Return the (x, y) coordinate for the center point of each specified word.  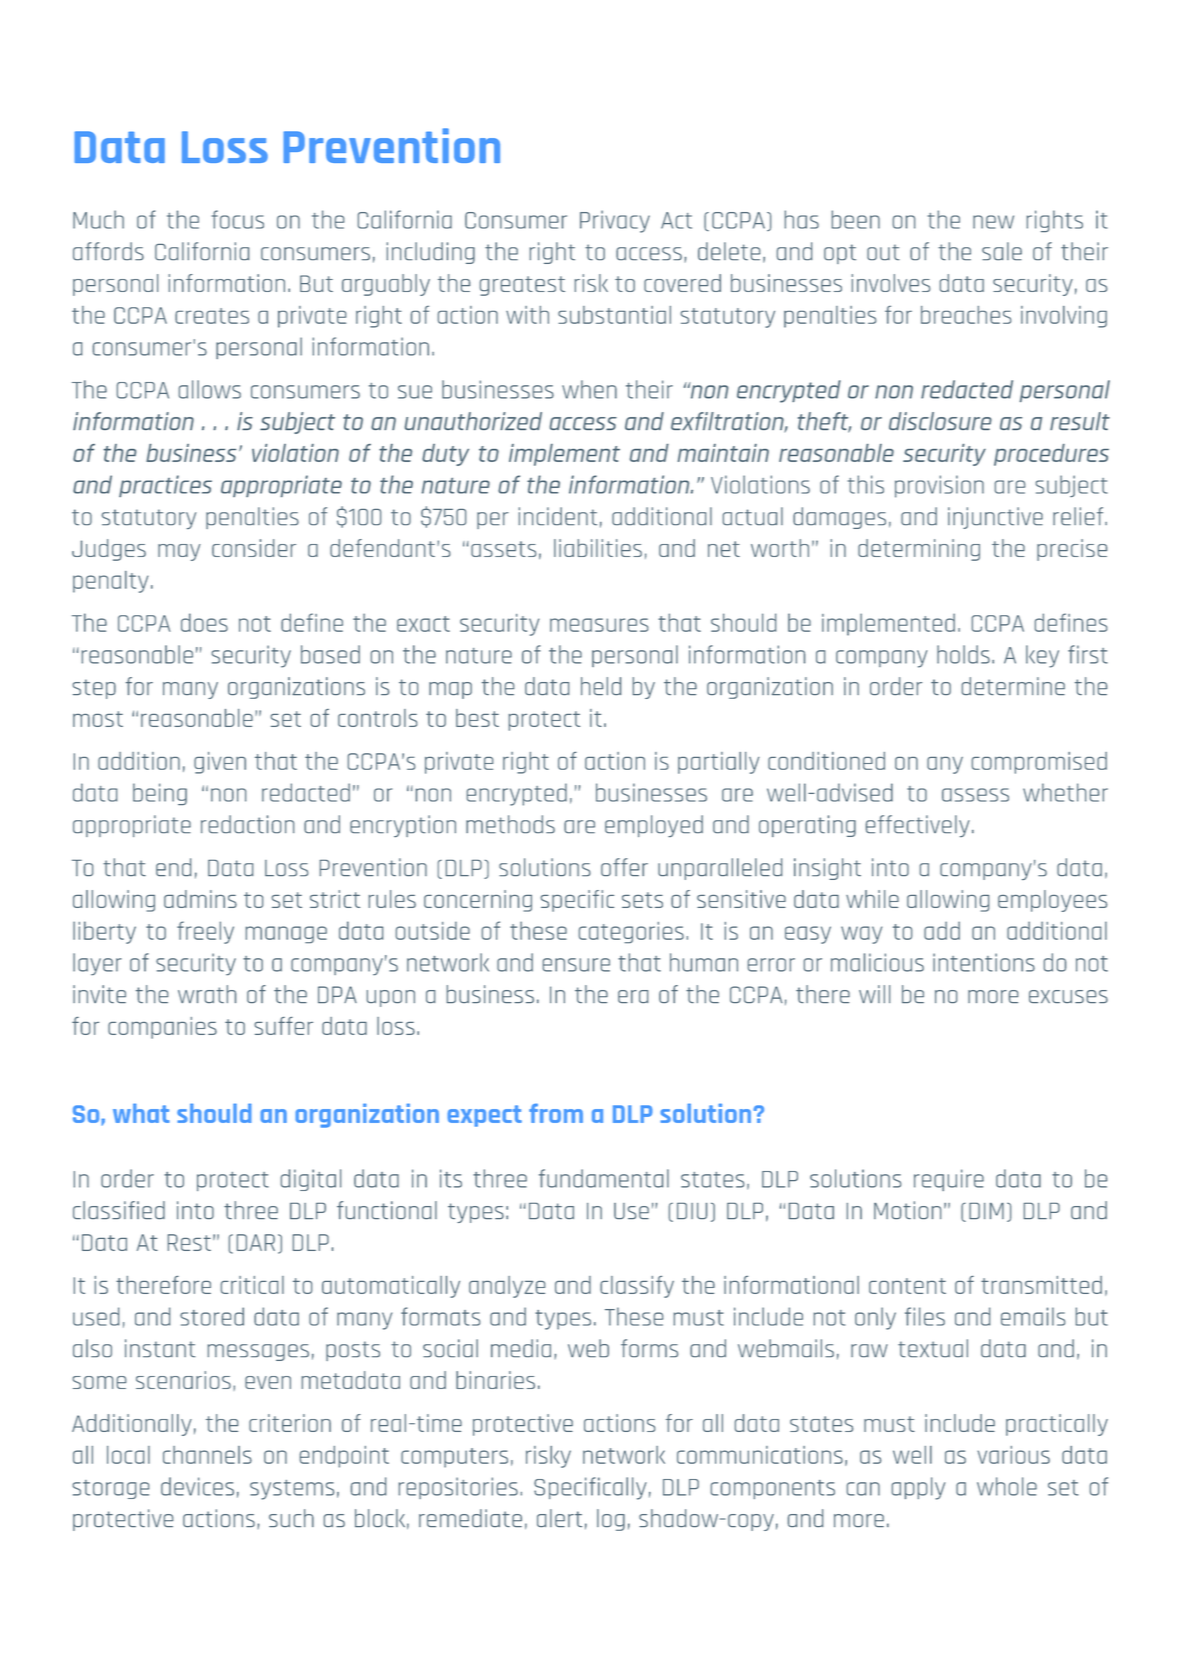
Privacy (615, 221)
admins (200, 899)
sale (1002, 251)
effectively (918, 826)
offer (624, 867)
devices (197, 1486)
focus (238, 219)
